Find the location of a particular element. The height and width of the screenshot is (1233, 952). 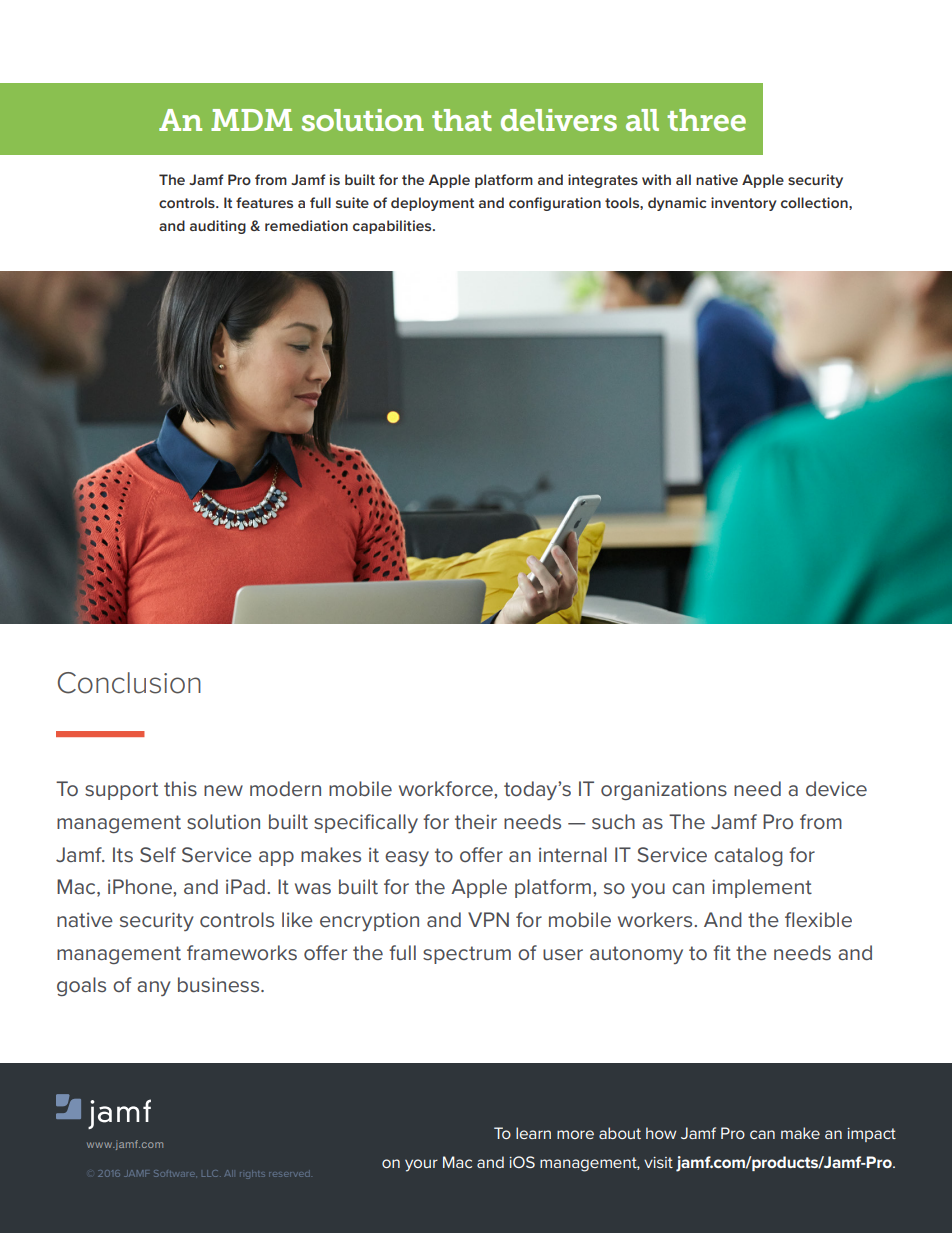

MDM is located at coordinates (251, 120).
